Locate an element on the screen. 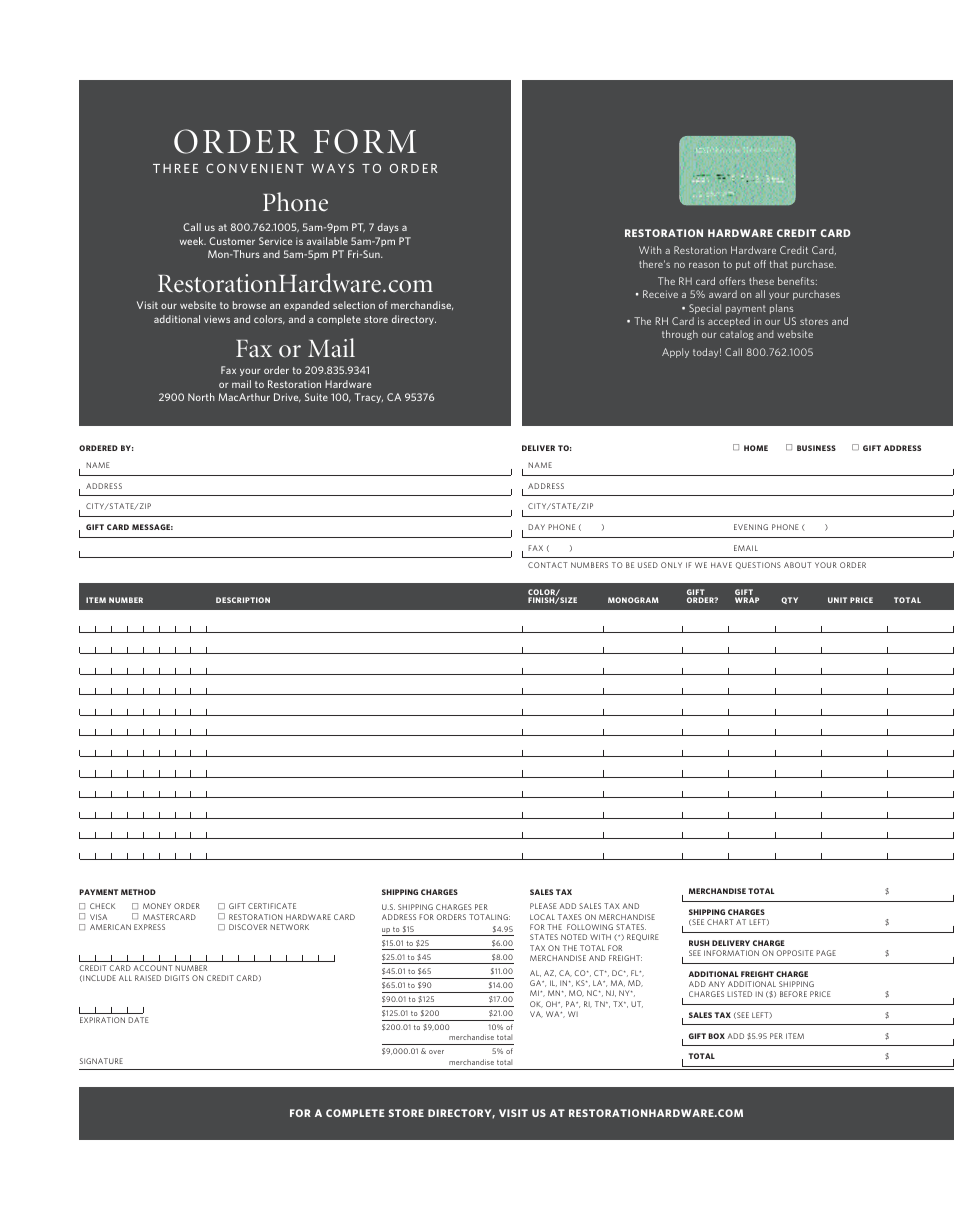  description is located at coordinates (243, 600).
